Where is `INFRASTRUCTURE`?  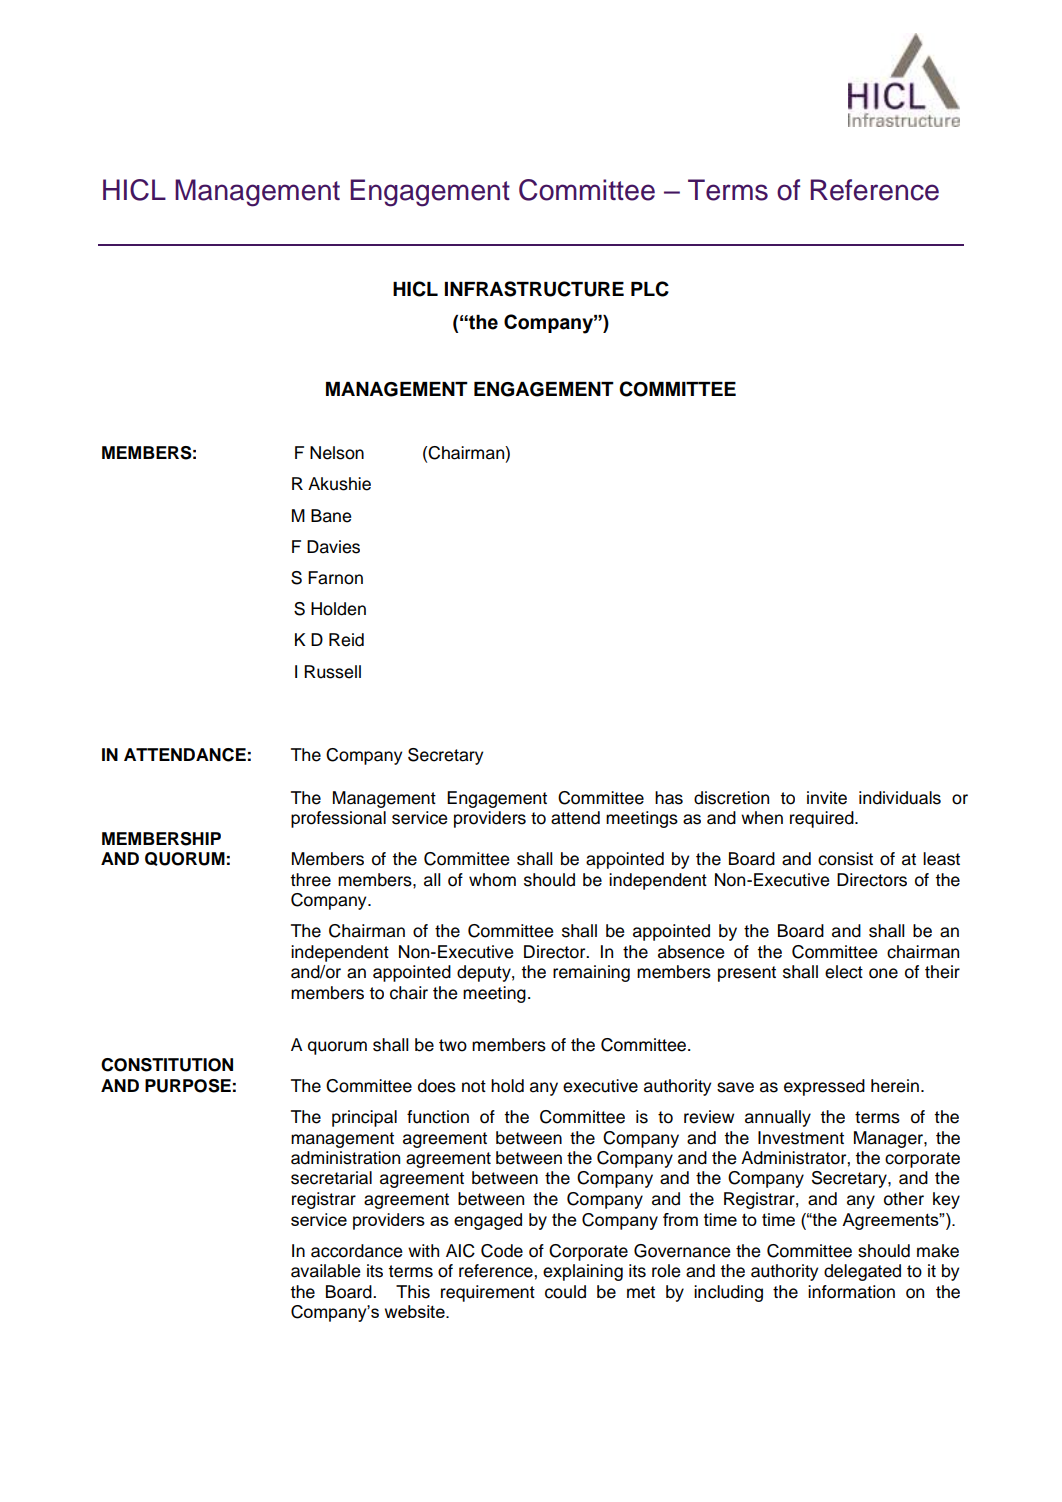 INFRASTRUCTURE is located at coordinates (534, 289).
